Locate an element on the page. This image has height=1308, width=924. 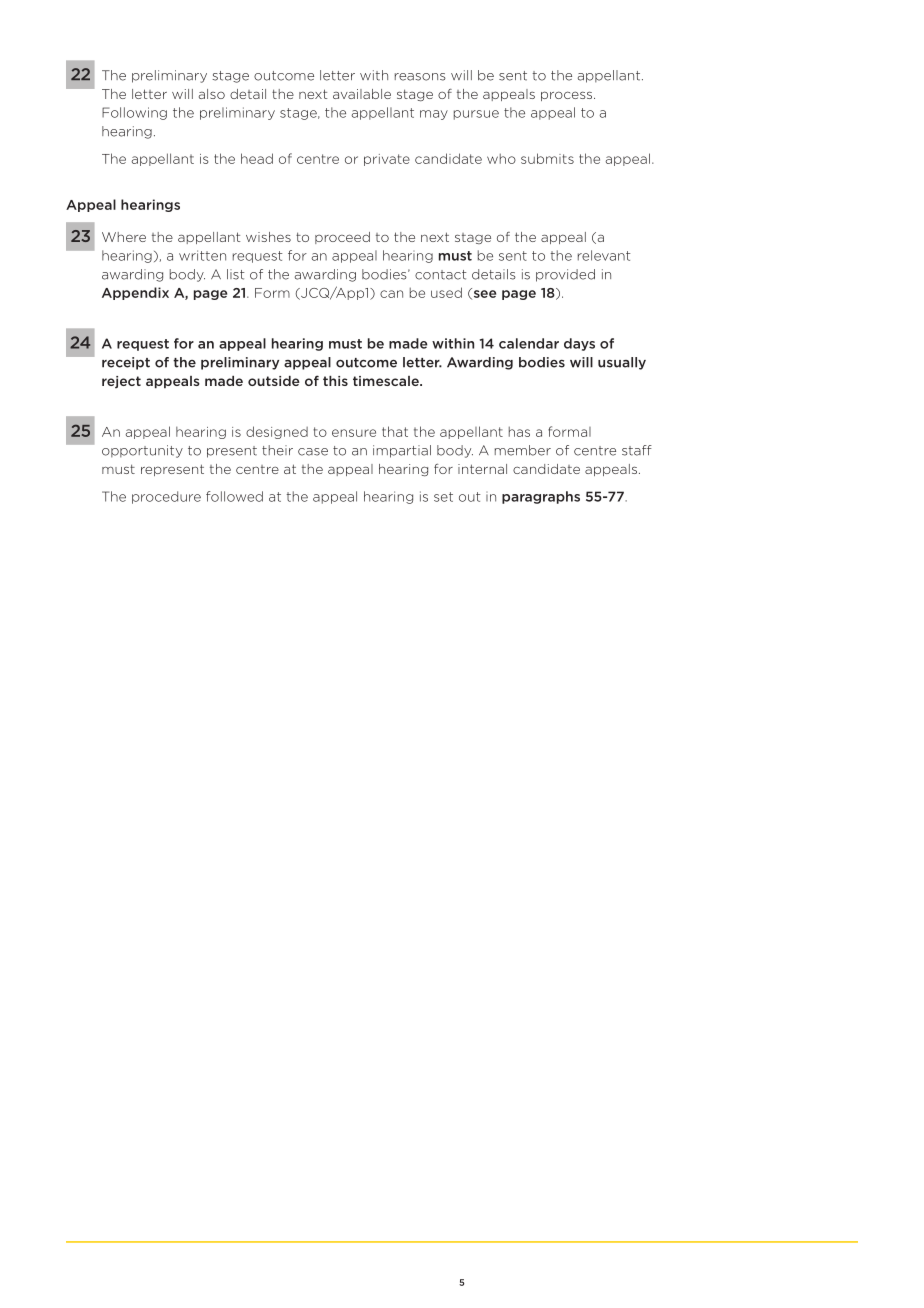
available is located at coordinates (362, 94).
